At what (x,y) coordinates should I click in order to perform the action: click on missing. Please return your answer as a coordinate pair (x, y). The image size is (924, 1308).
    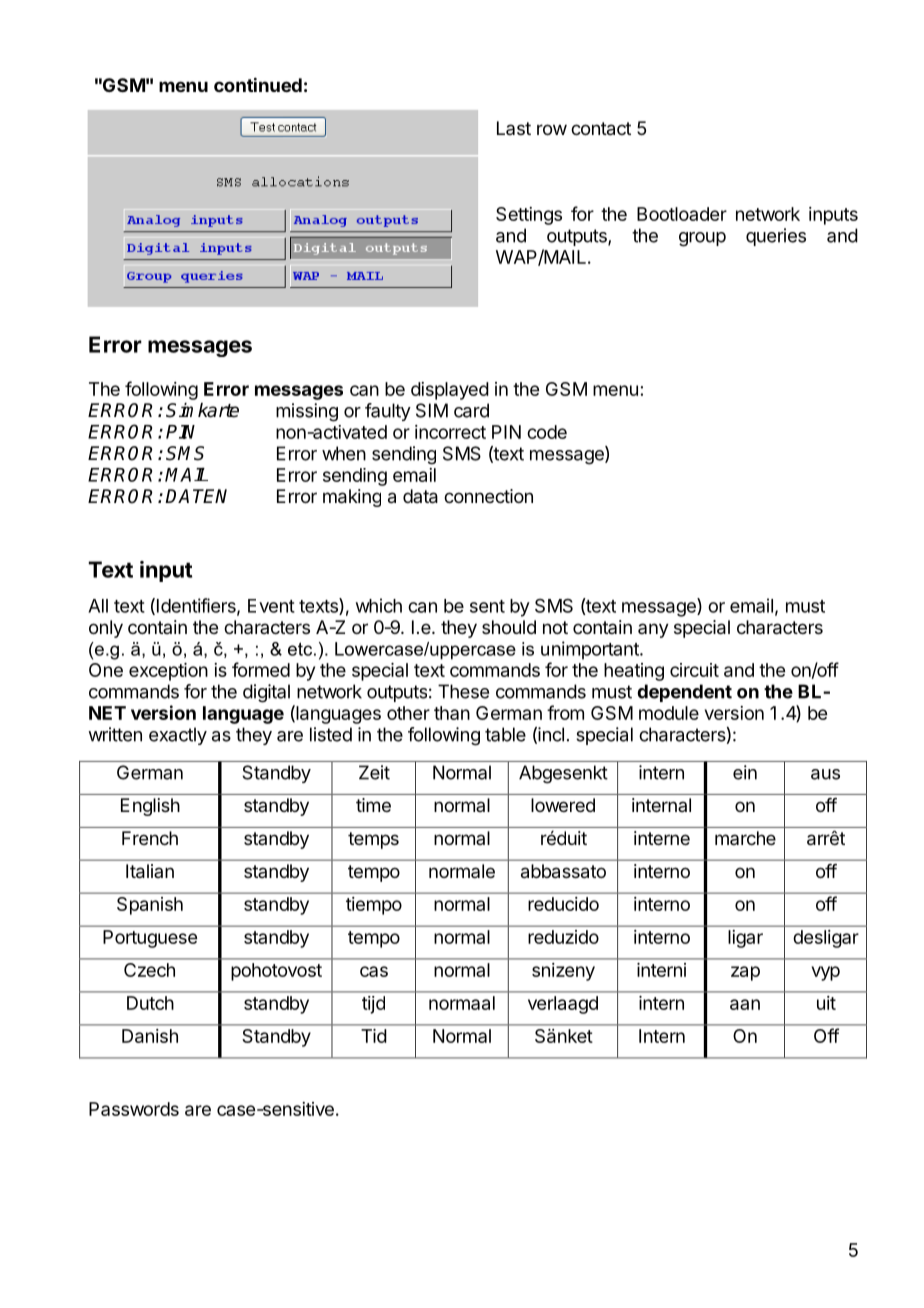
    Looking at the image, I should click on (307, 412).
